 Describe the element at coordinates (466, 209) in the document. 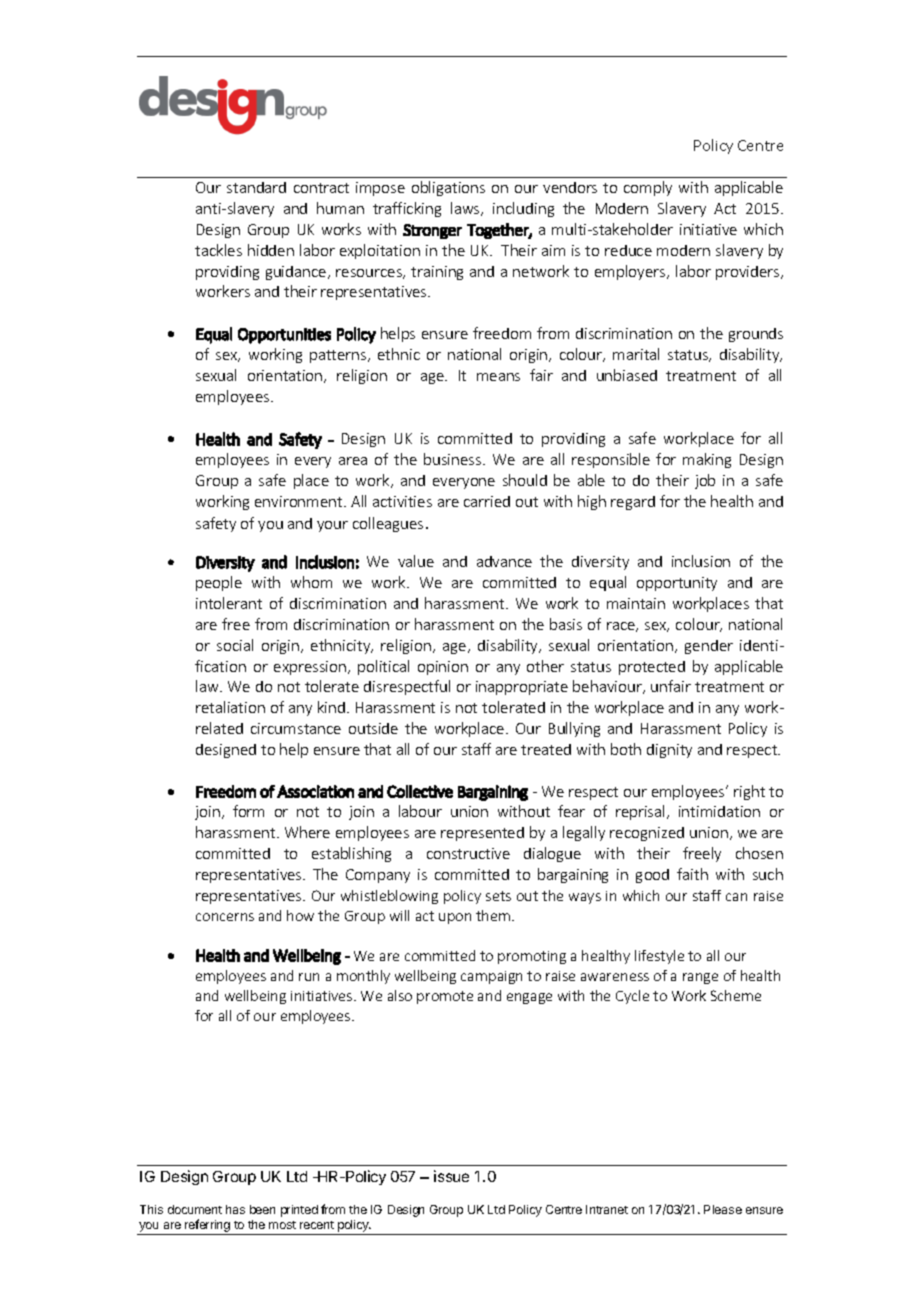

I see `laws` at that location.
